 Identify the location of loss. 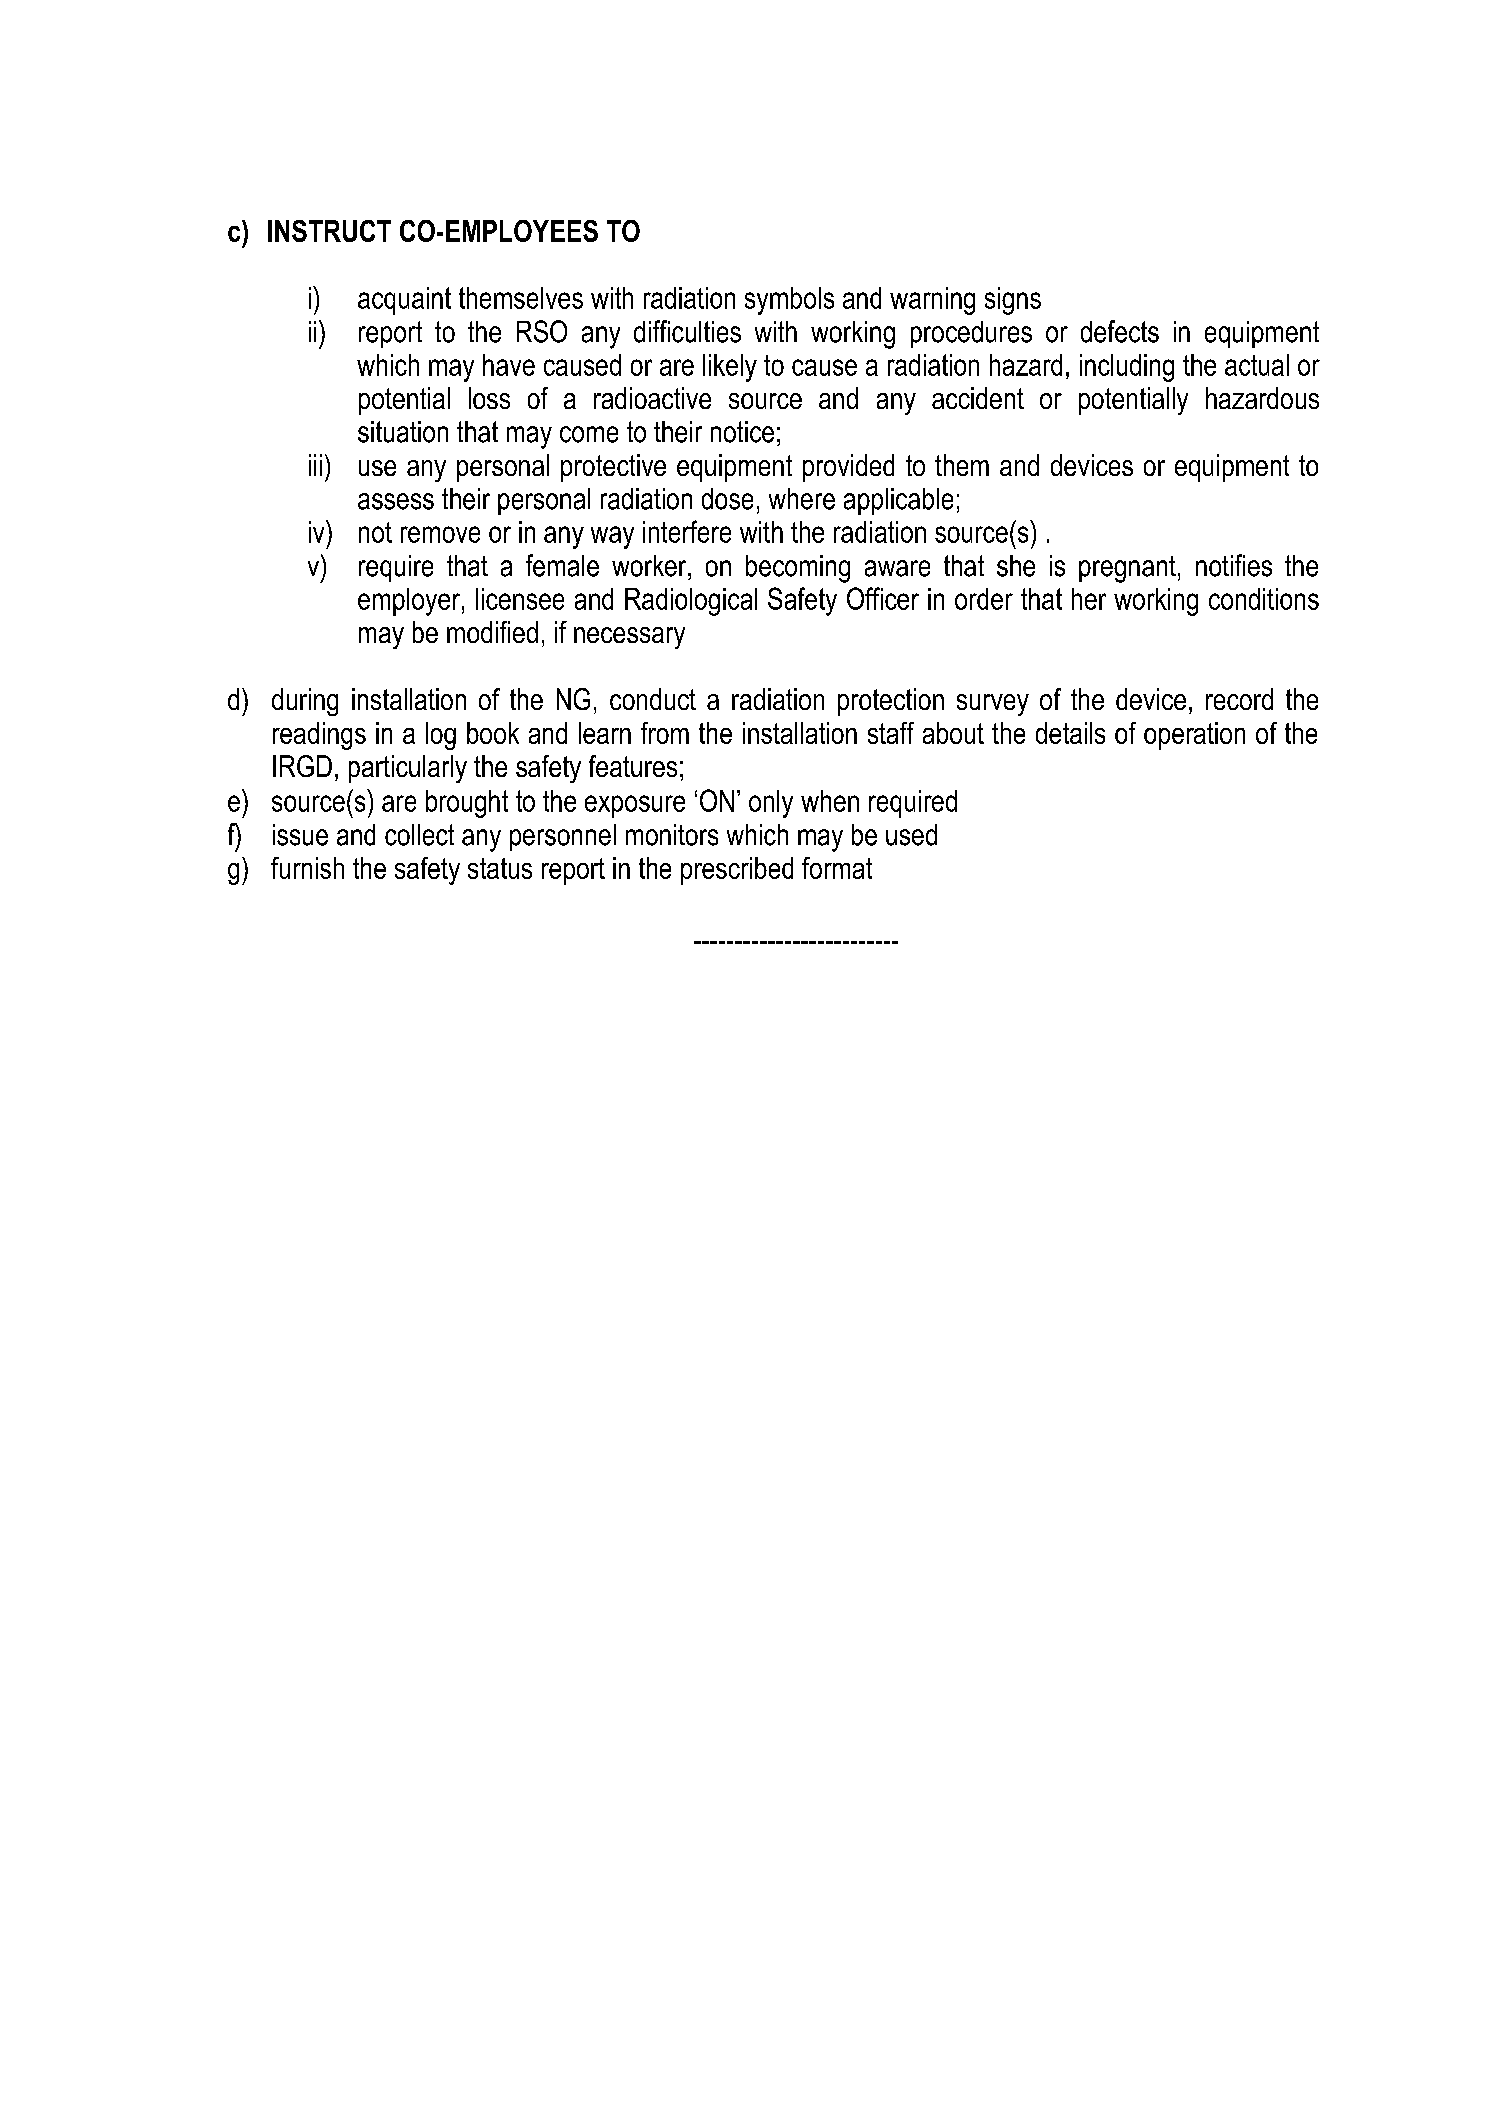
(489, 398).
